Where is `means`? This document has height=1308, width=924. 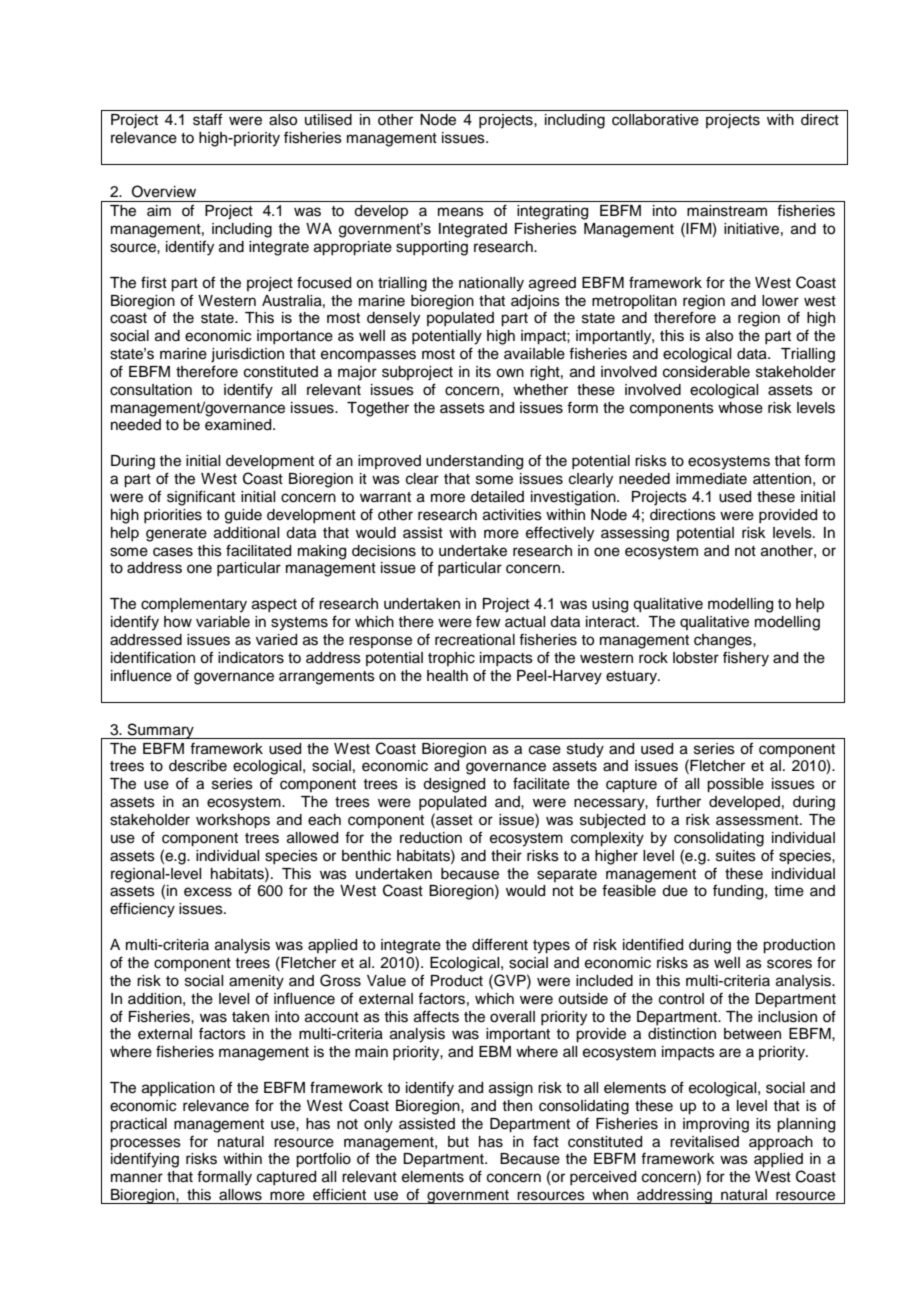 means is located at coordinates (461, 212).
